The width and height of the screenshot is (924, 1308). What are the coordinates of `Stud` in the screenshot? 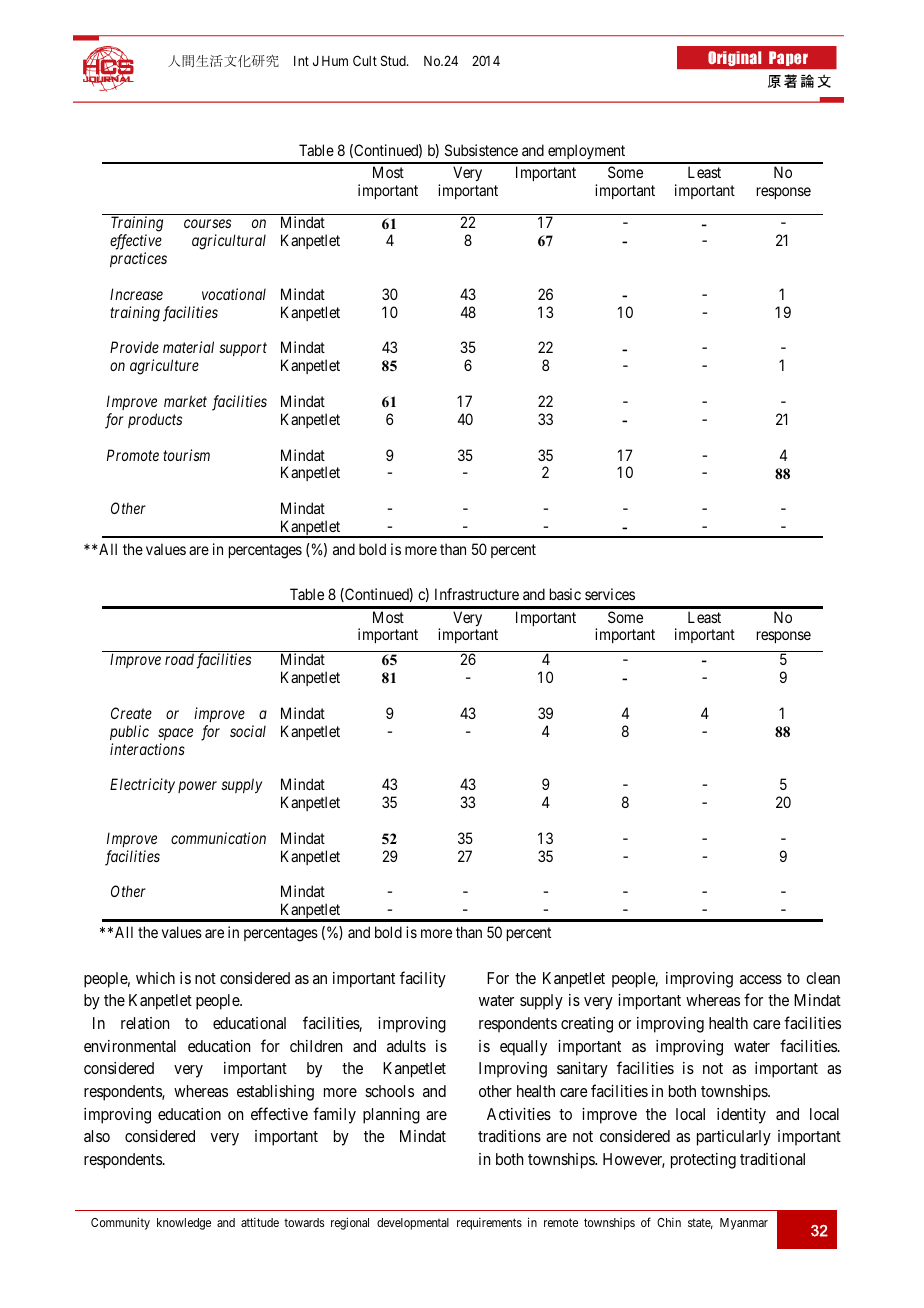 It's located at (394, 60).
